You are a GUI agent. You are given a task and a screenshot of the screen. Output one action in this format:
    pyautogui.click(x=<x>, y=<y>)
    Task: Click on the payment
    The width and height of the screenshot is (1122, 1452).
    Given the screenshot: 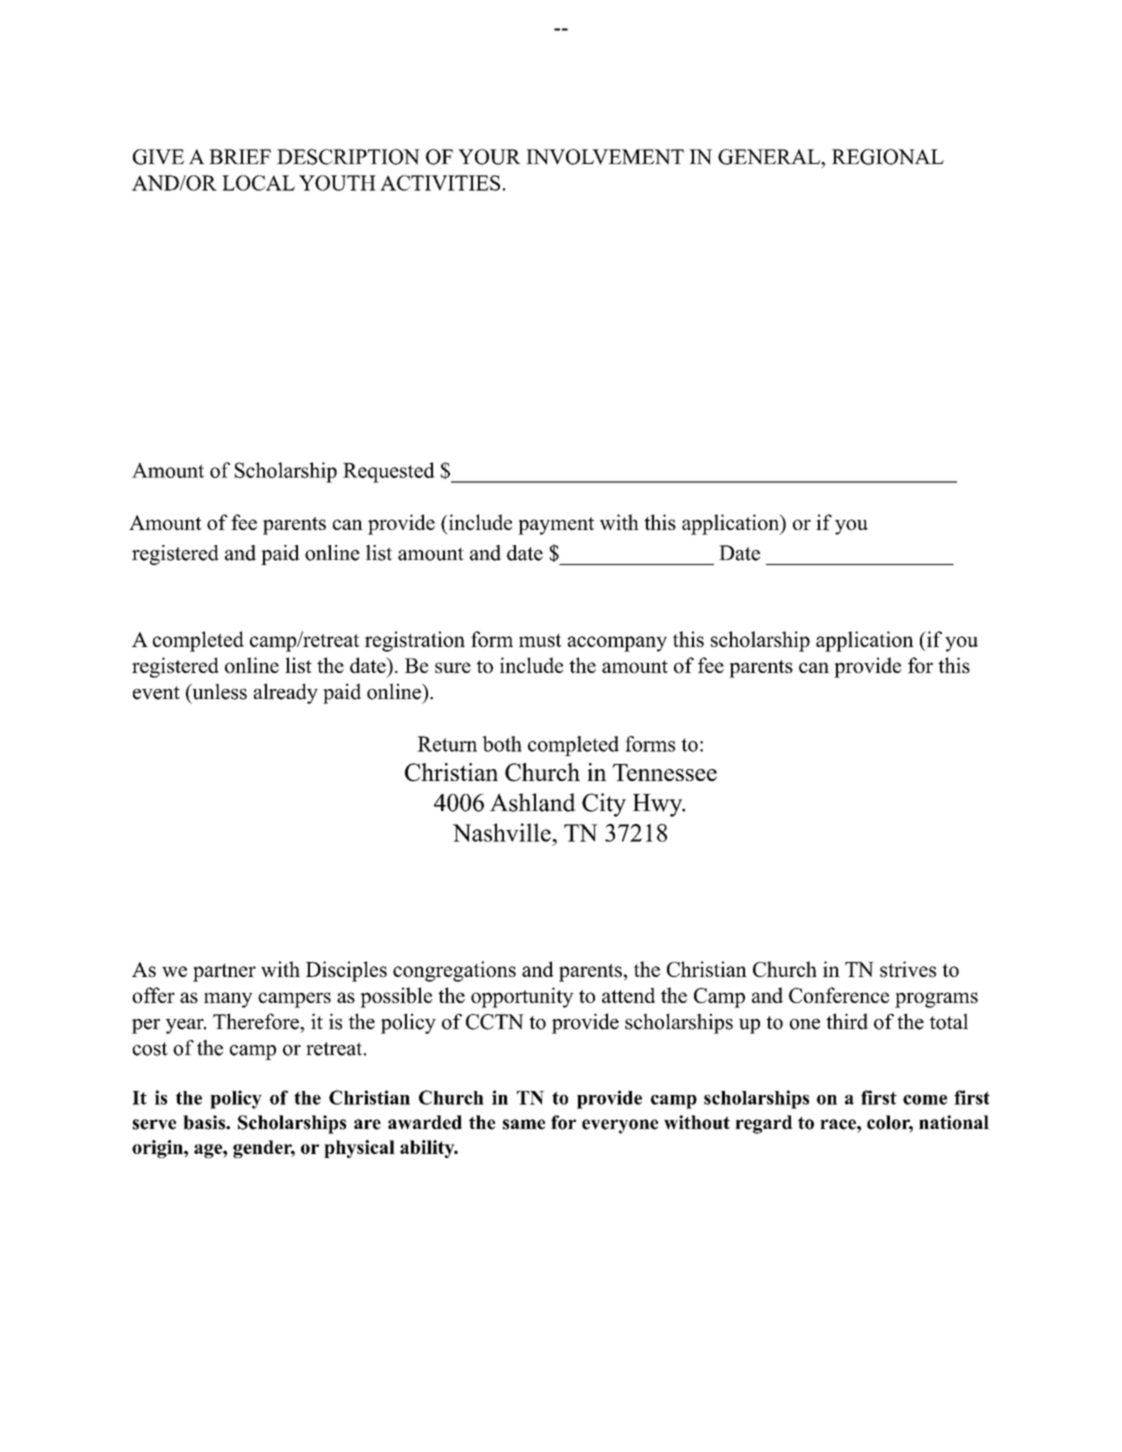 What is the action you would take?
    pyautogui.click(x=556, y=526)
